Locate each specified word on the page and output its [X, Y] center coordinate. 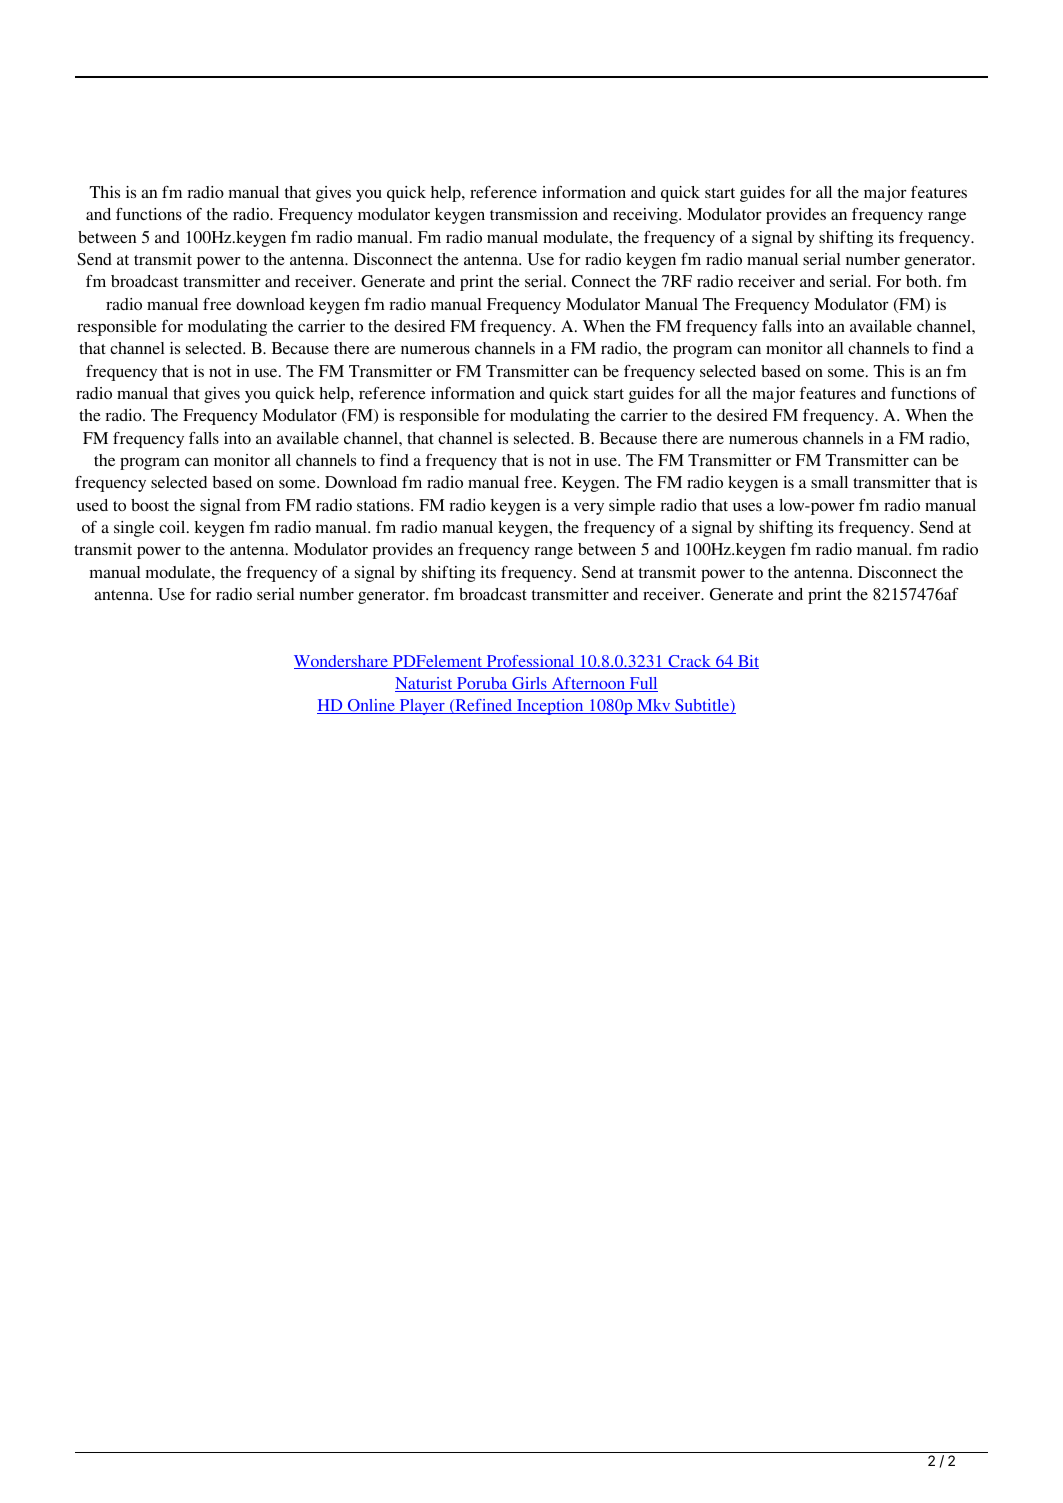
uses [747, 507]
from [263, 505]
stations [384, 505]
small [829, 482]
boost [150, 505]
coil [173, 527]
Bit [747, 662]
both [923, 281]
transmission [534, 214]
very [589, 509]
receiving [646, 216]
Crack [689, 662]
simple [632, 507]
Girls [529, 684]
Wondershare [342, 662]
